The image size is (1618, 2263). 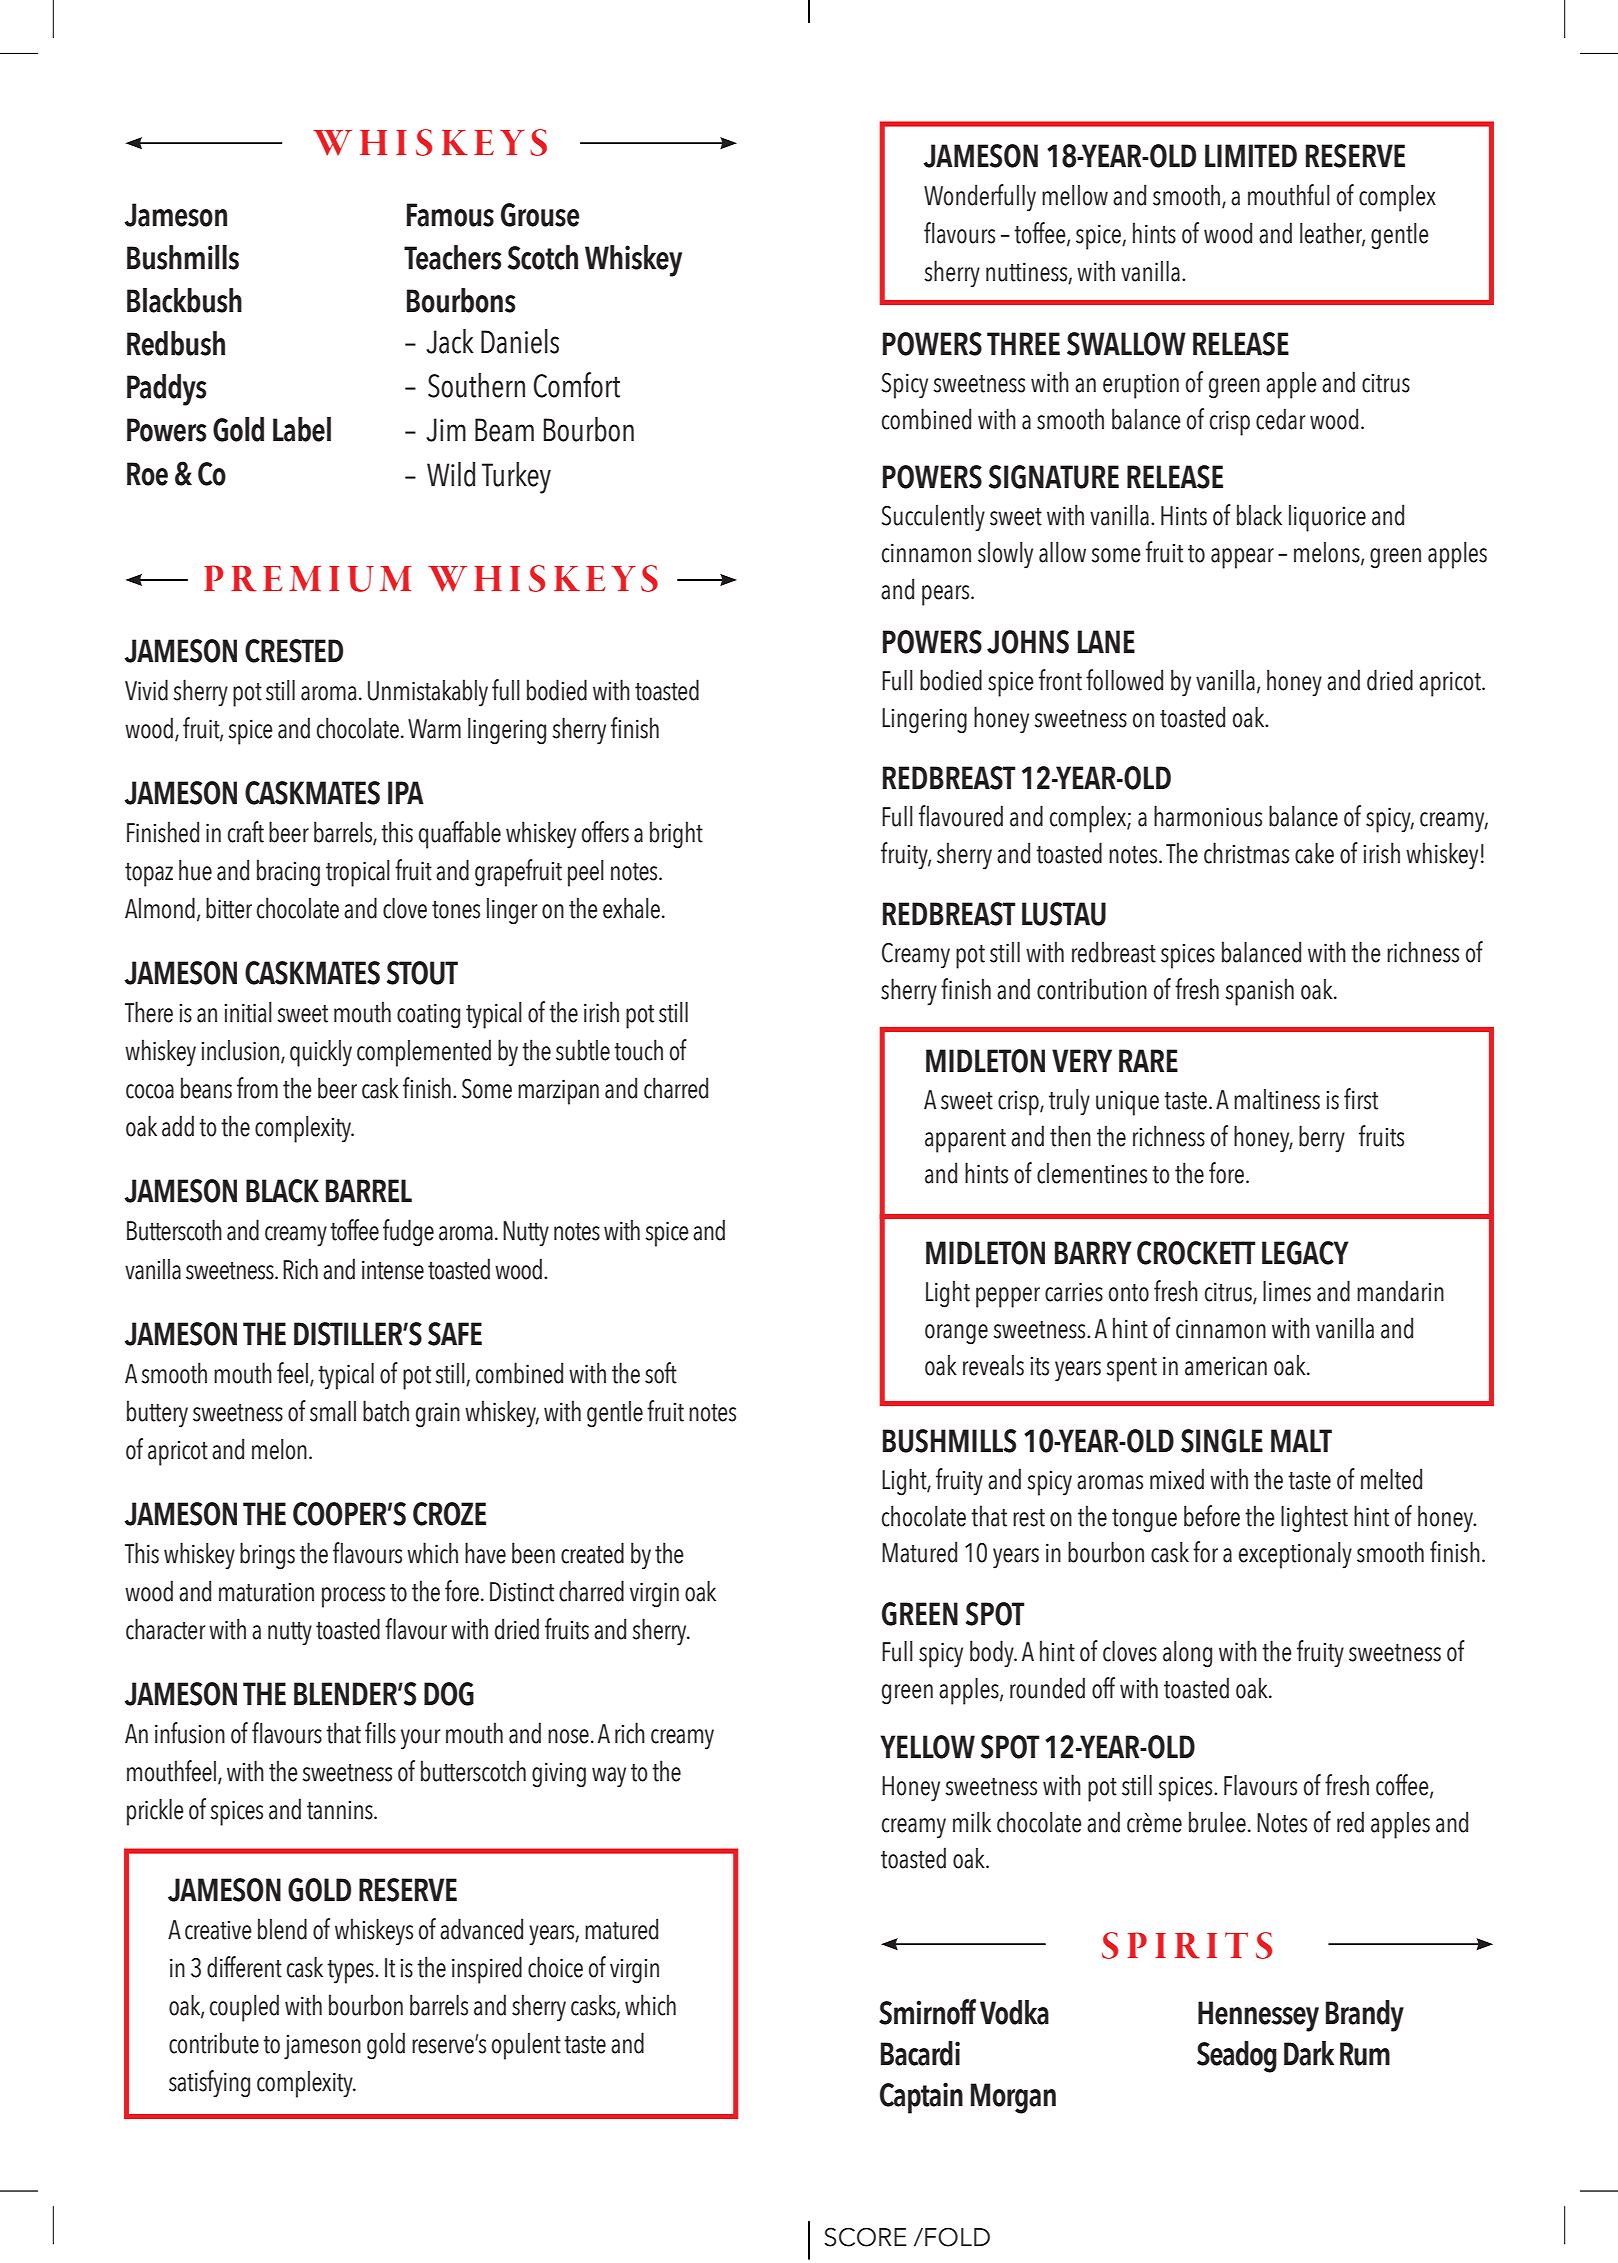 I want to click on Famous, so click(x=450, y=215).
